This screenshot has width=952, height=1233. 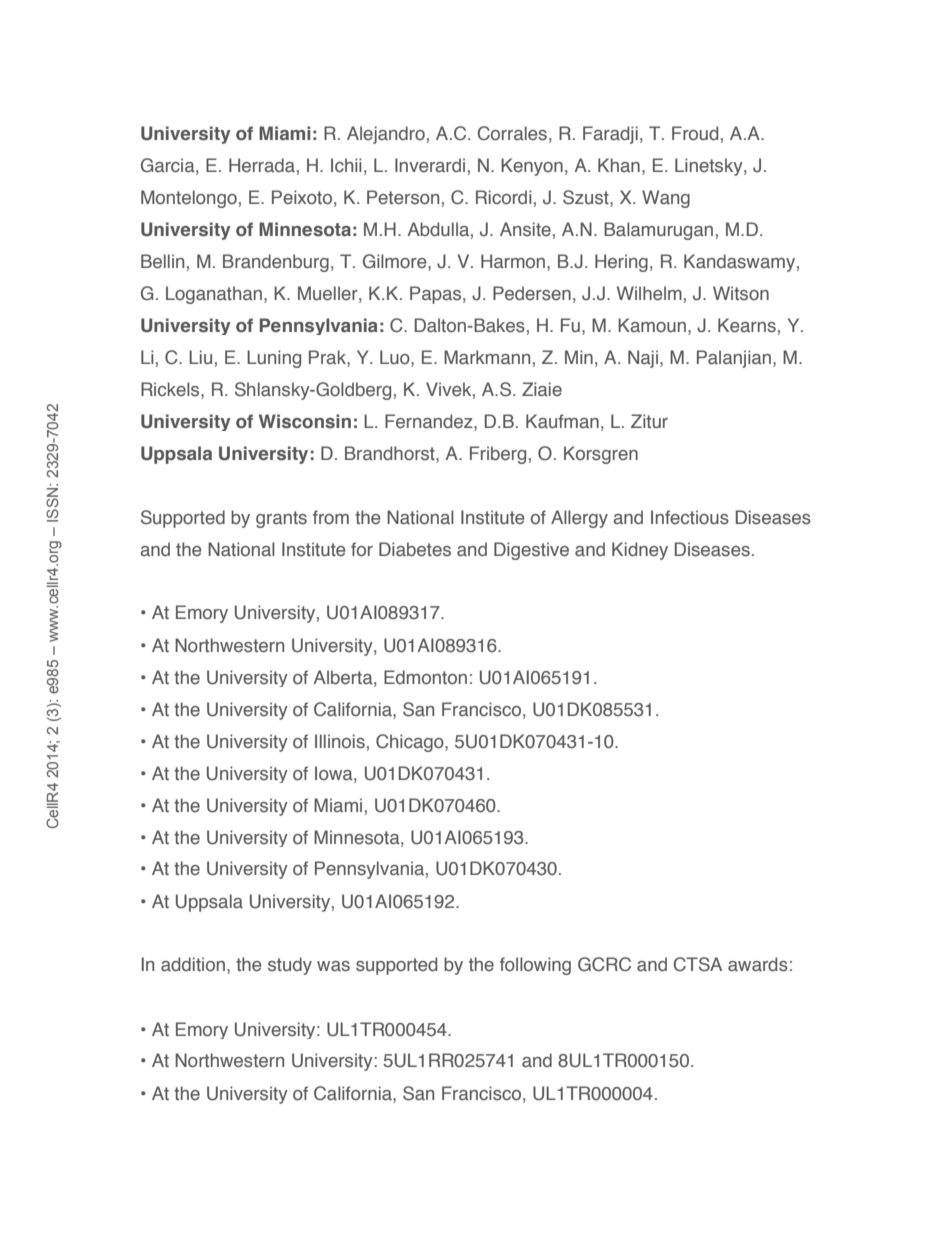 I want to click on Edmonton, so click(x=425, y=677).
